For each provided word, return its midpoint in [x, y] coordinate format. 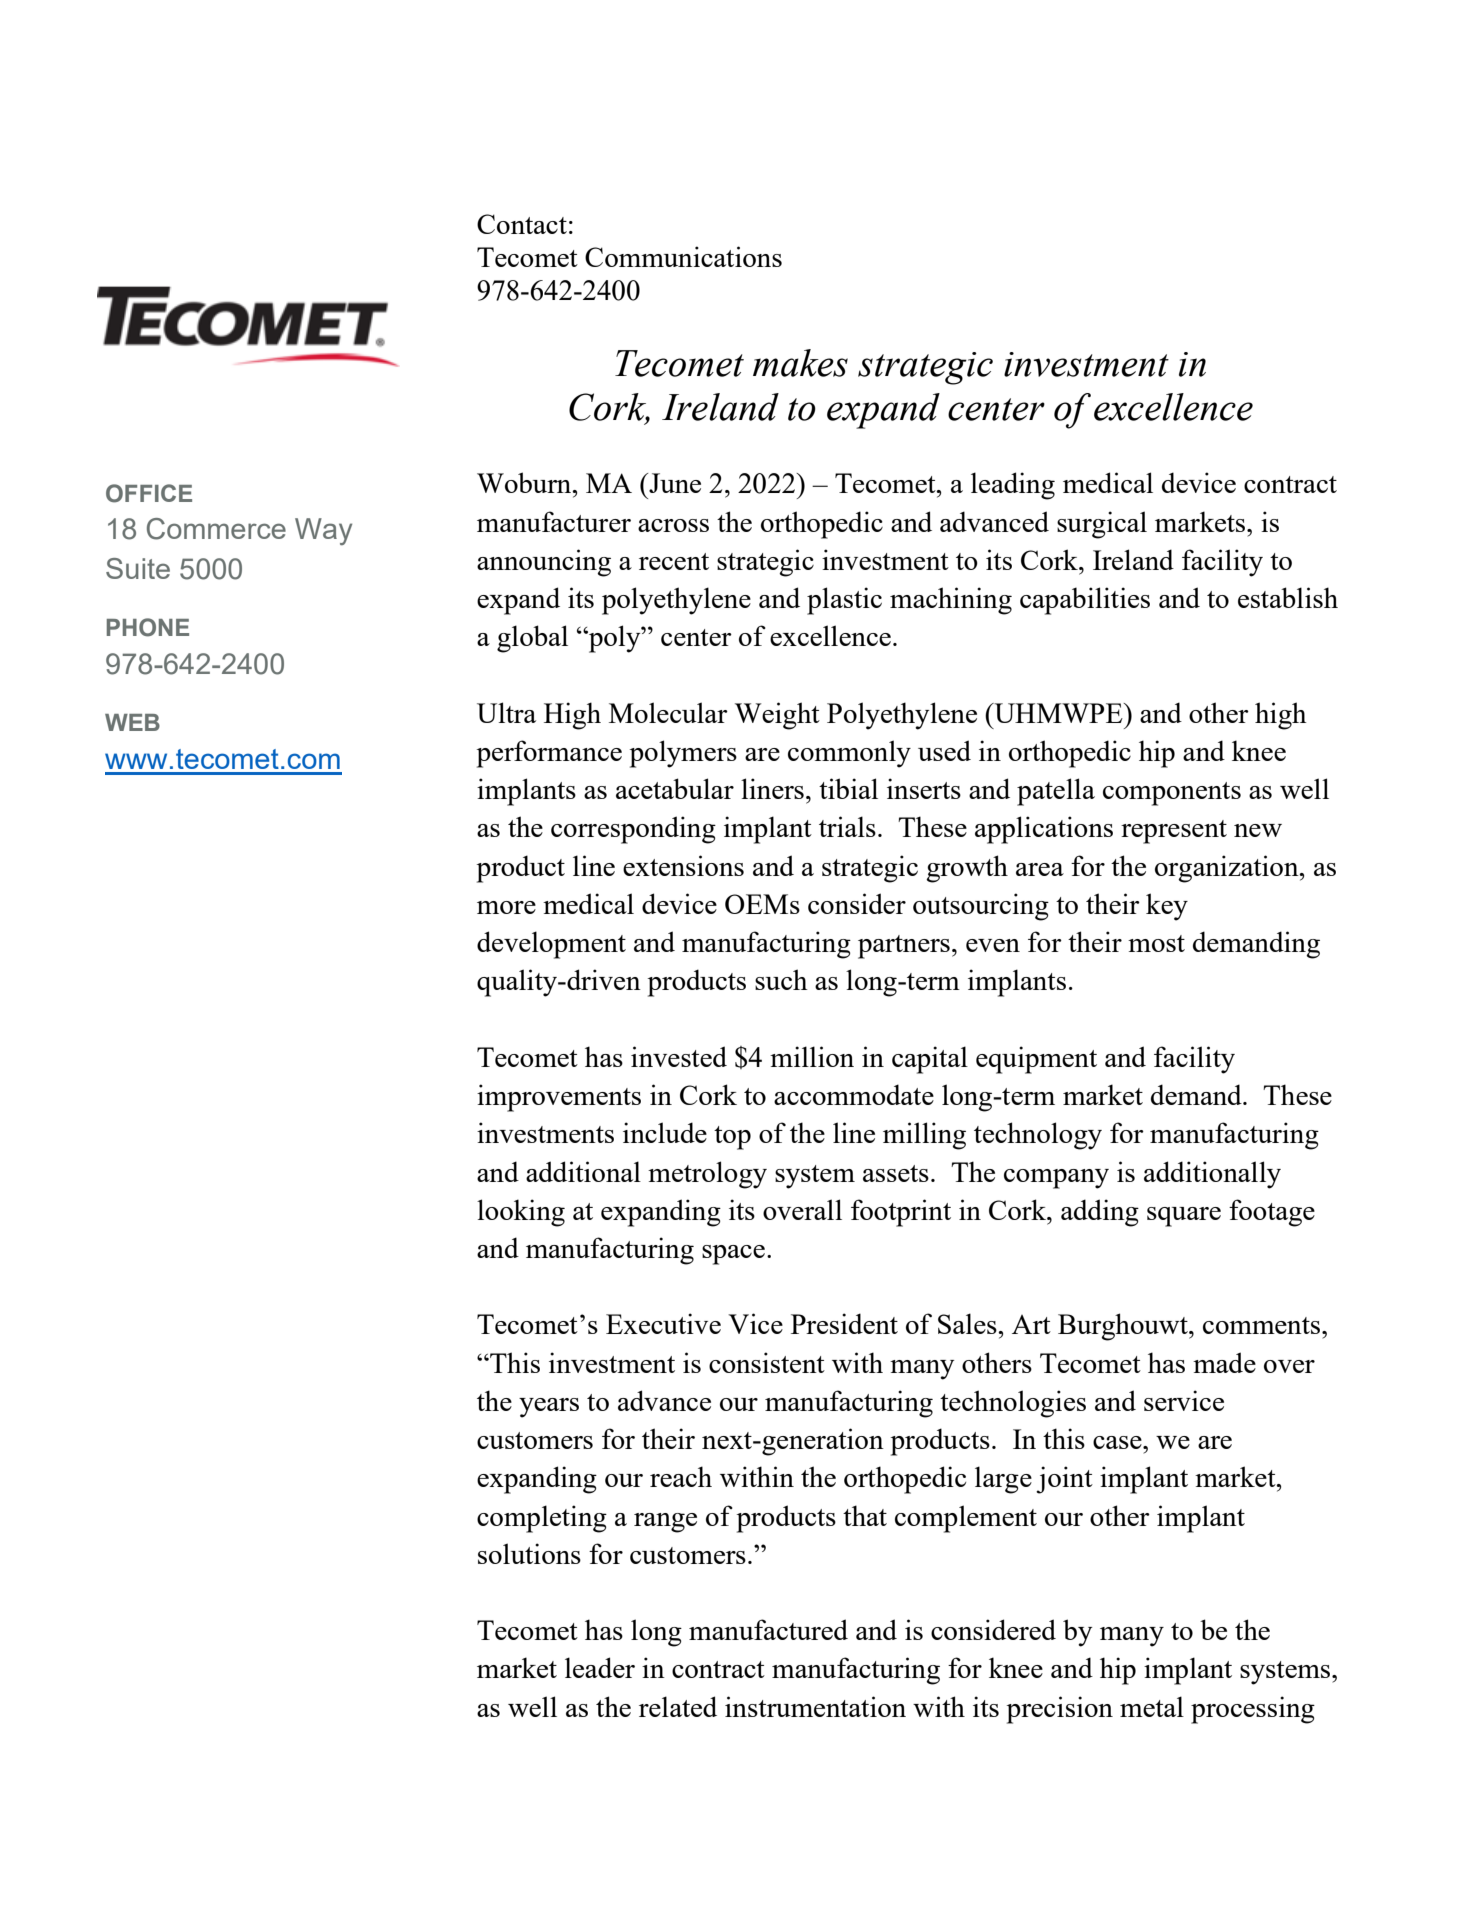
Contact [522, 224]
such [781, 979]
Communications [683, 256]
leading [1013, 486]
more [506, 907]
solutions [529, 1553]
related [678, 1706]
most [1156, 943]
